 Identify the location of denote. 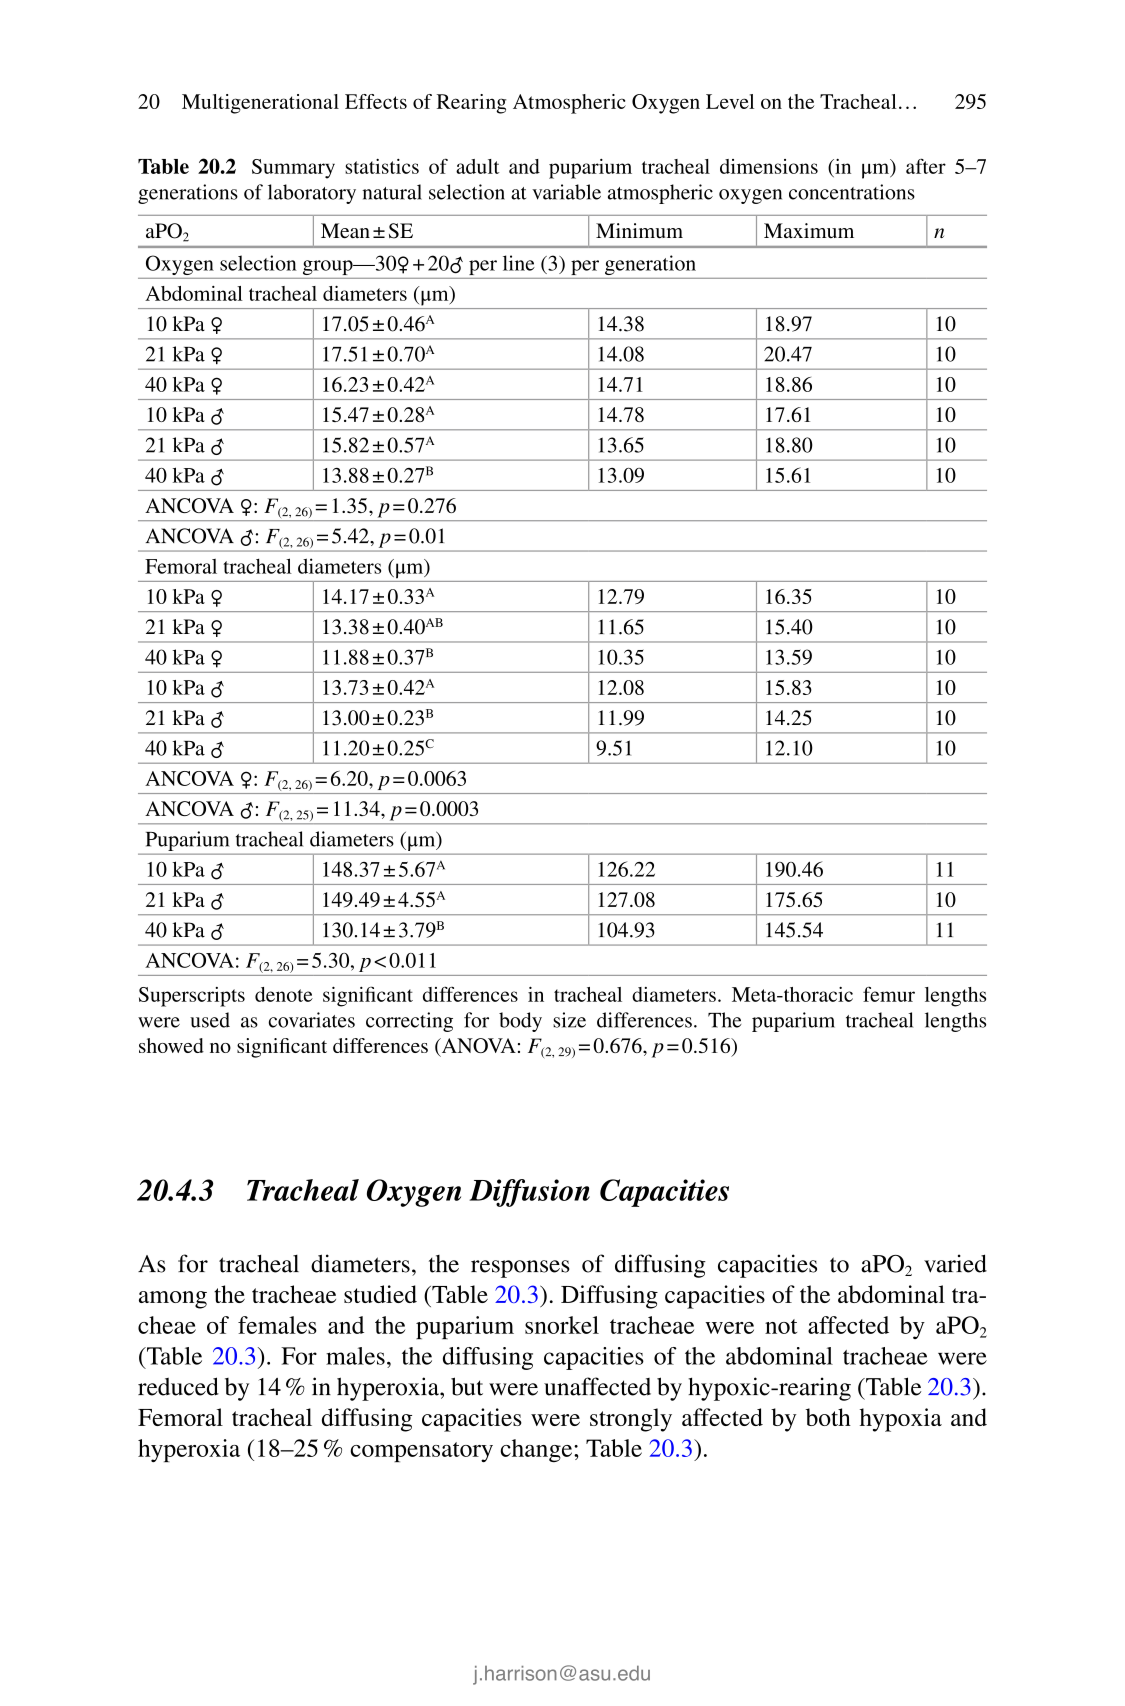
(284, 994).
